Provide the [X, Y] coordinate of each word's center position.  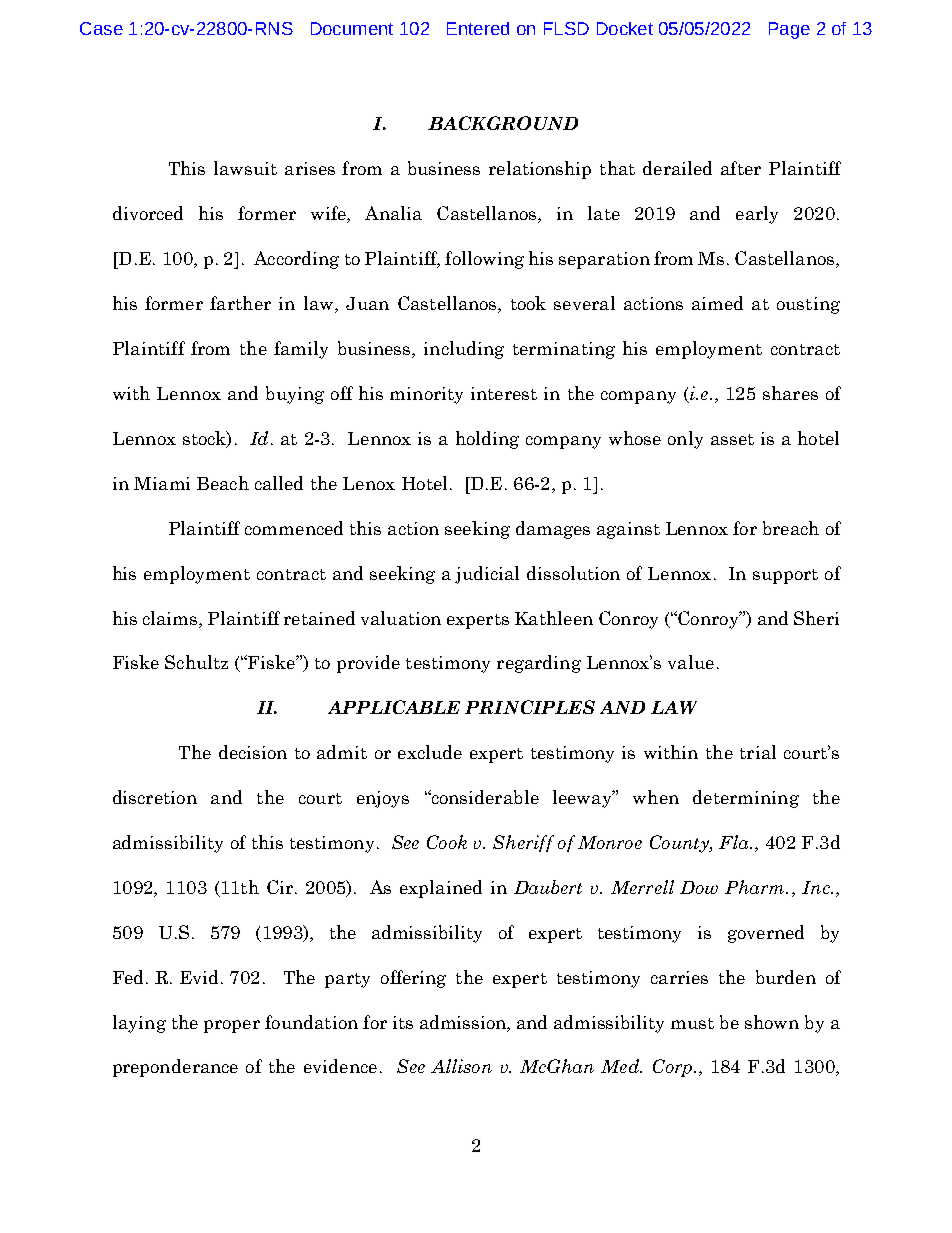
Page [789, 30]
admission [464, 1022]
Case [101, 28]
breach [791, 528]
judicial [487, 575]
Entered [478, 28]
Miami [162, 483]
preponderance [175, 1068]
